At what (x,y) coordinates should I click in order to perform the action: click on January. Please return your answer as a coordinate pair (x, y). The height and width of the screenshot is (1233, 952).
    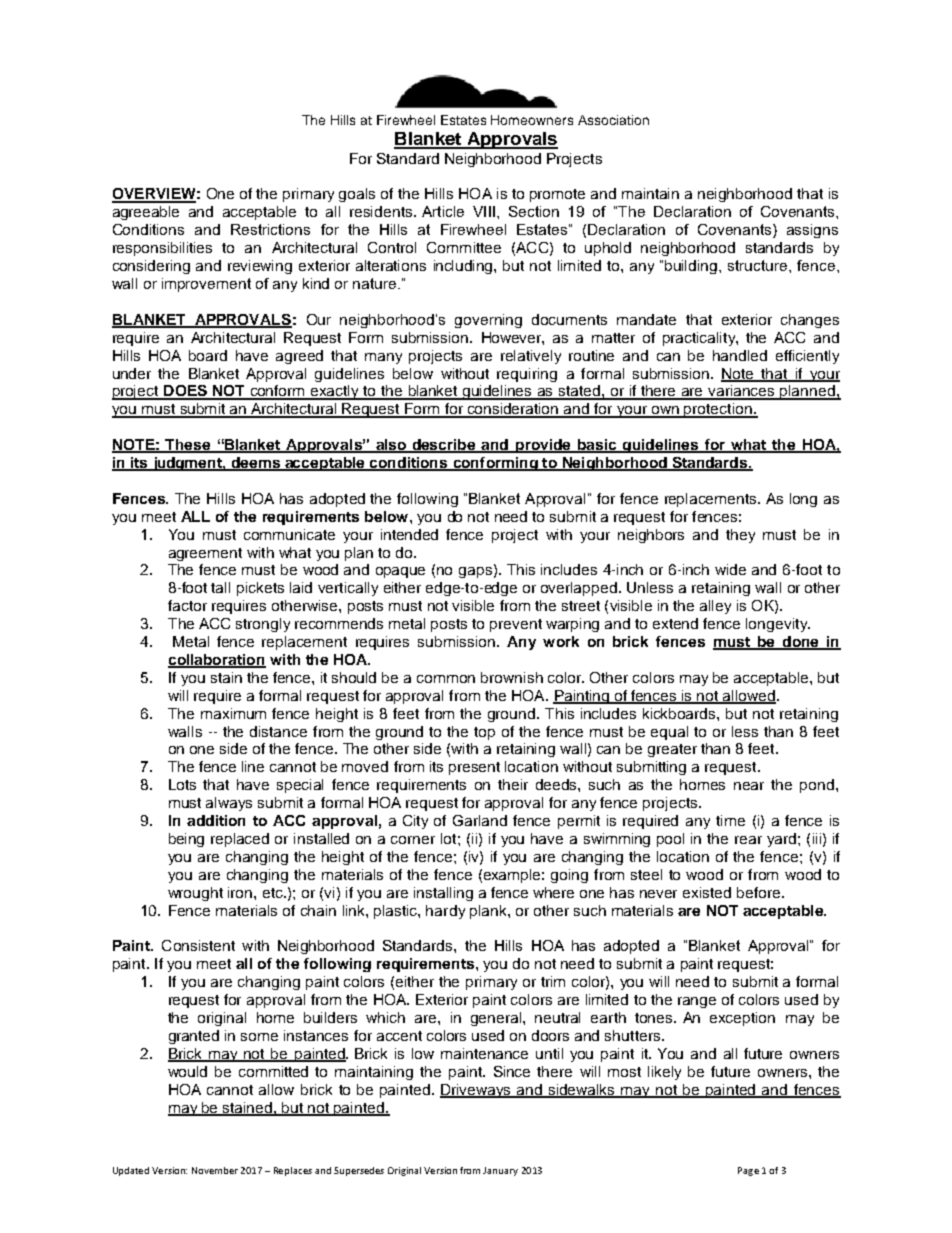
    Looking at the image, I should click on (500, 1171).
